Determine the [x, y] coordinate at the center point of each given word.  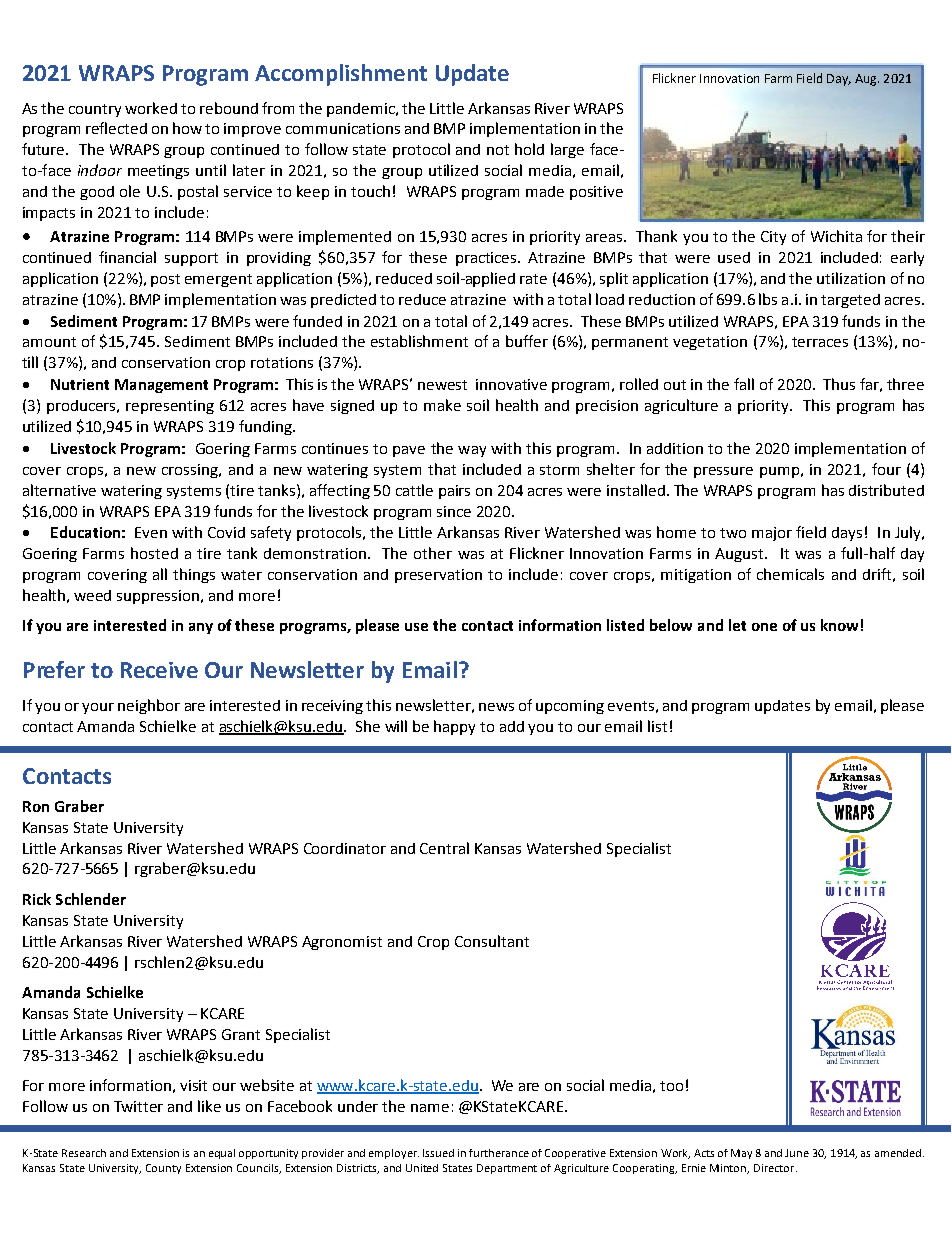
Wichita [836, 236]
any [201, 628]
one [764, 627]
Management [161, 386]
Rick [37, 899]
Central [444, 848]
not [498, 150]
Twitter [138, 1106]
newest [442, 385]
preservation [438, 576]
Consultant [492, 941]
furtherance [499, 1153]
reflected [116, 128]
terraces [820, 342]
